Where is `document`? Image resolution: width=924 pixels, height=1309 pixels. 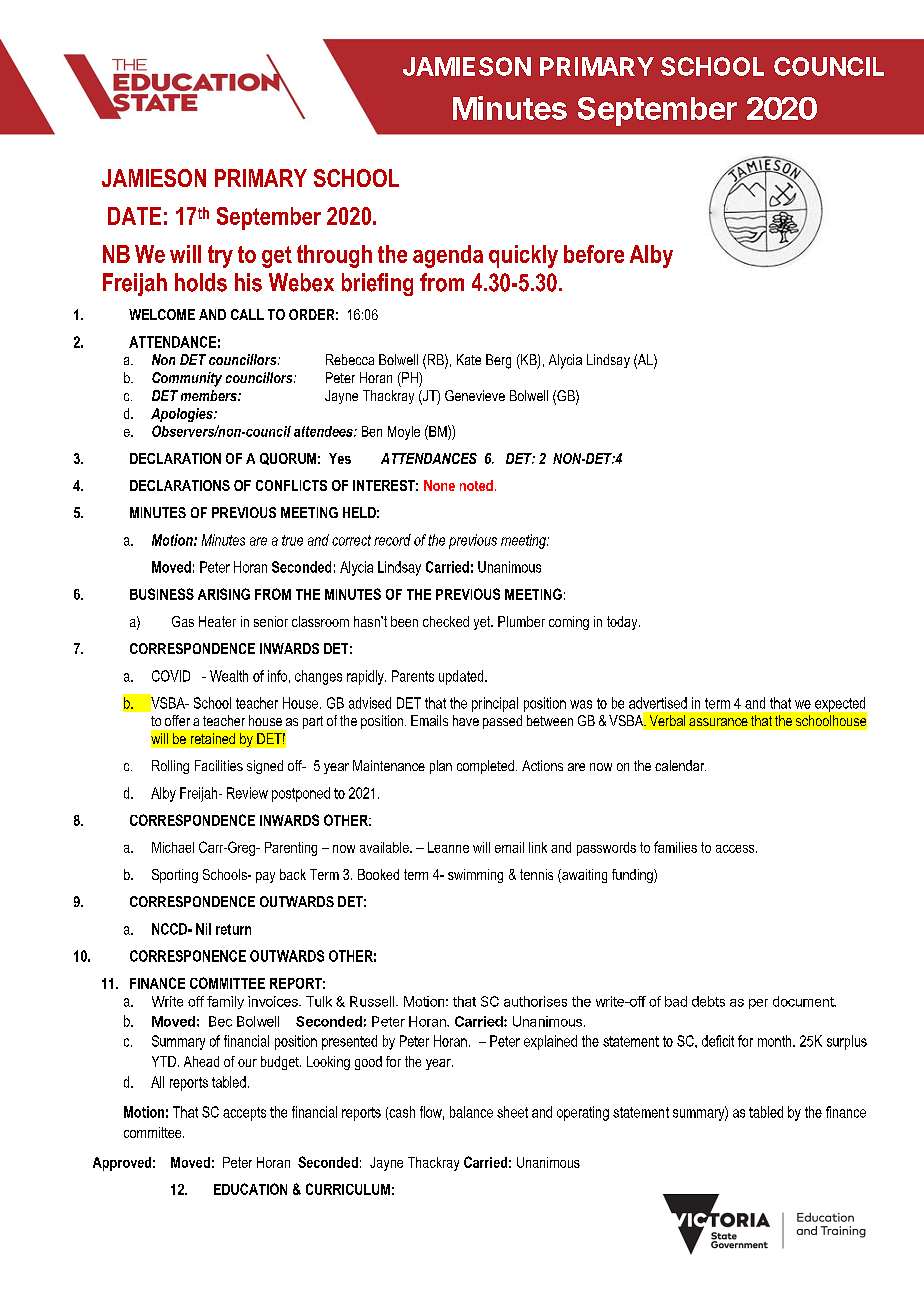 document is located at coordinates (804, 1001).
